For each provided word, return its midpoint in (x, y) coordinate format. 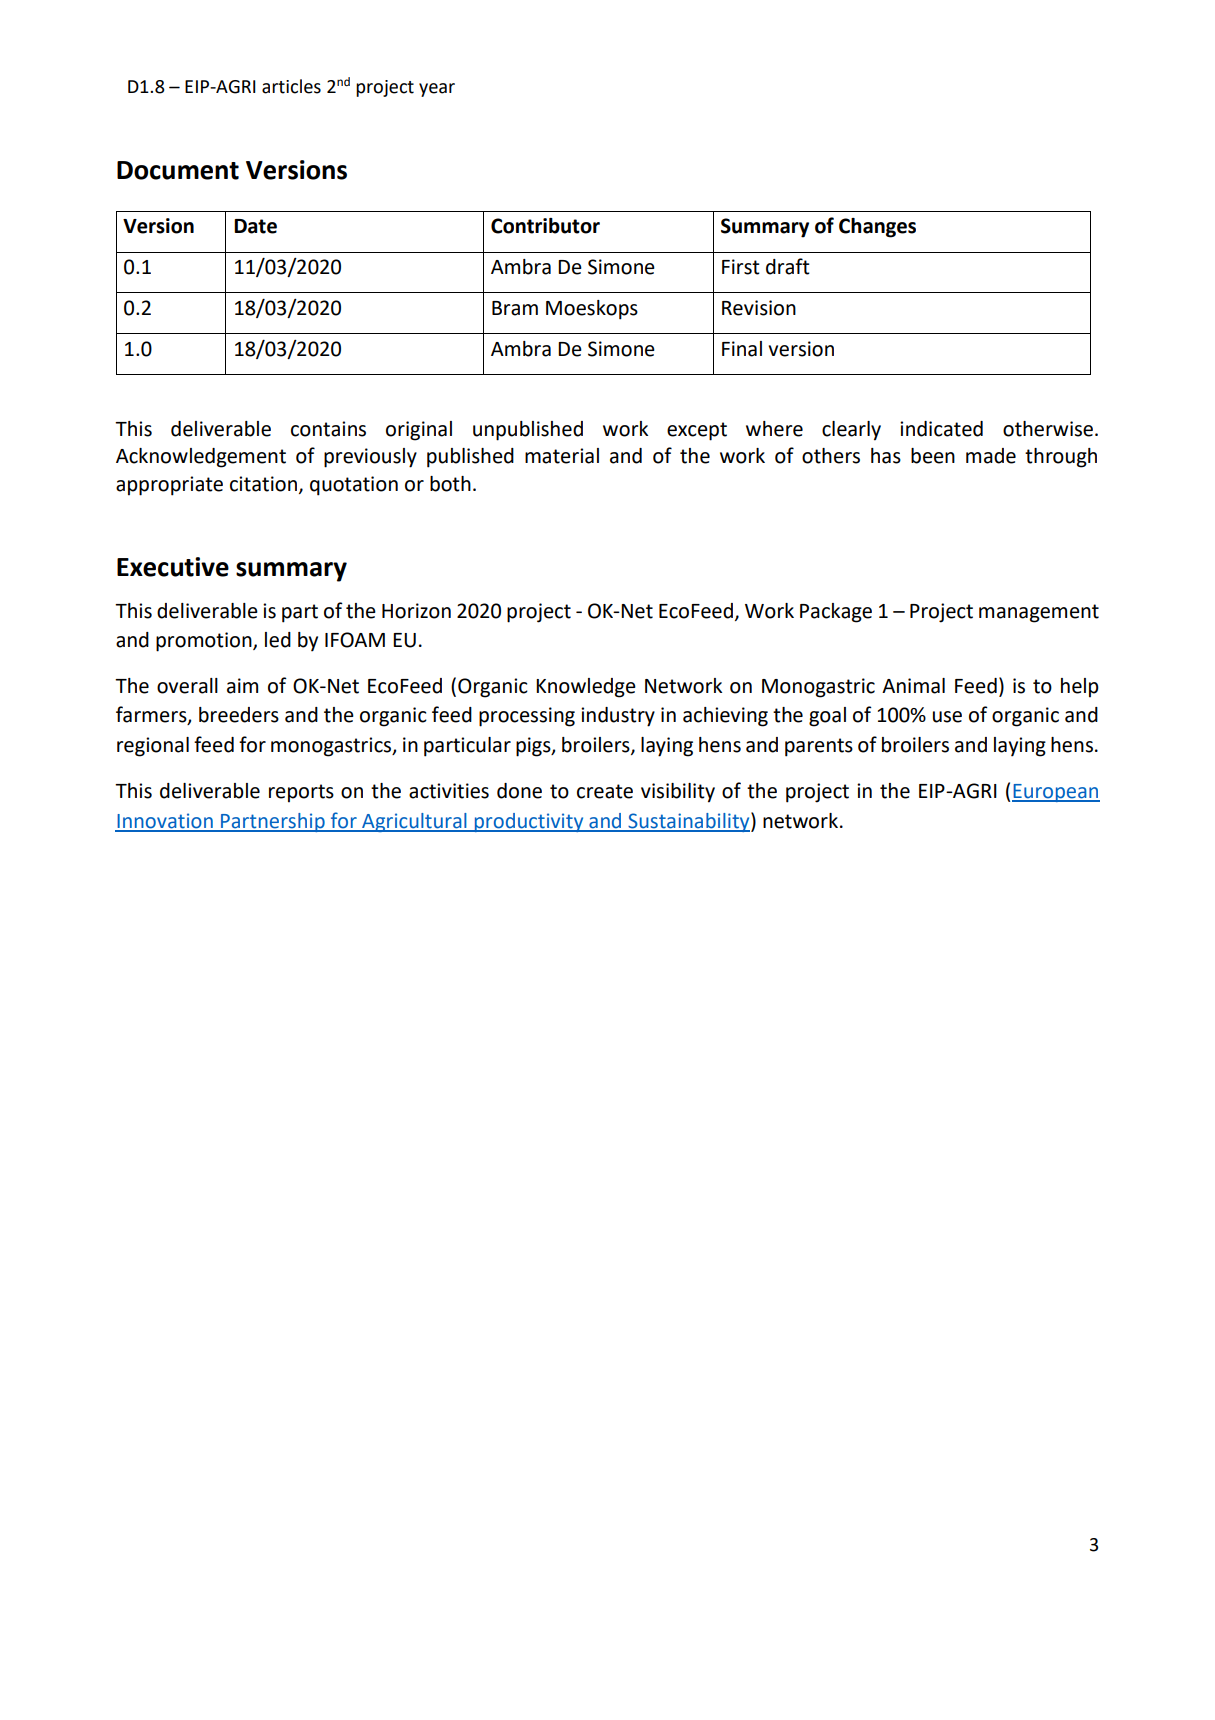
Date (255, 226)
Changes (877, 228)
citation (263, 484)
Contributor (545, 226)
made (991, 456)
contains (328, 429)
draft (788, 266)
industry (618, 717)
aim (242, 686)
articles (291, 86)
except (697, 431)
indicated (941, 429)
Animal (913, 686)
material (562, 456)
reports (301, 793)
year (437, 90)
